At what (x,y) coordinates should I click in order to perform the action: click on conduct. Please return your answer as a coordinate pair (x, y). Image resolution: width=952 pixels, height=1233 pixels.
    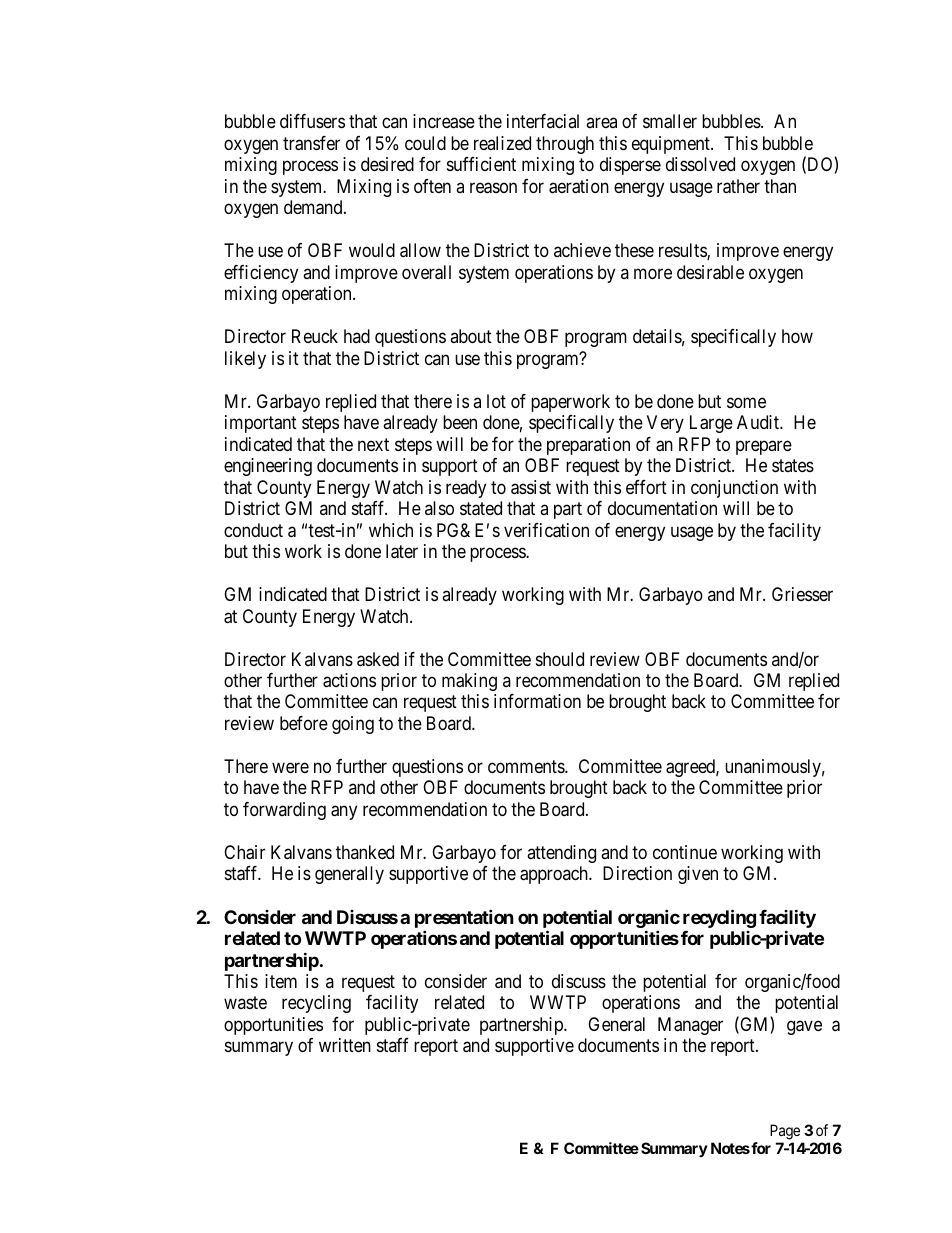
    Looking at the image, I should click on (253, 530).
